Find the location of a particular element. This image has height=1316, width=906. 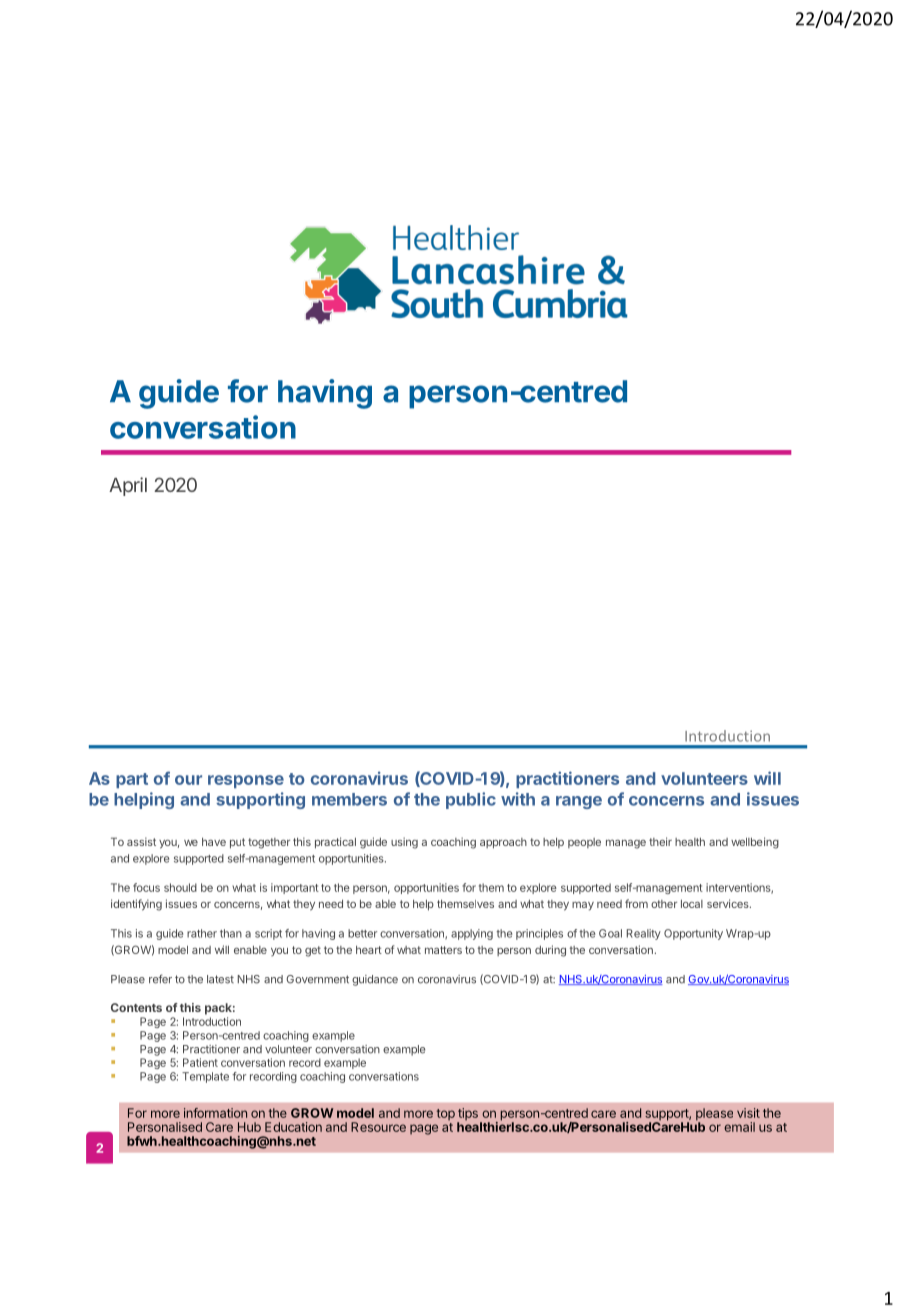

should is located at coordinates (180, 887).
